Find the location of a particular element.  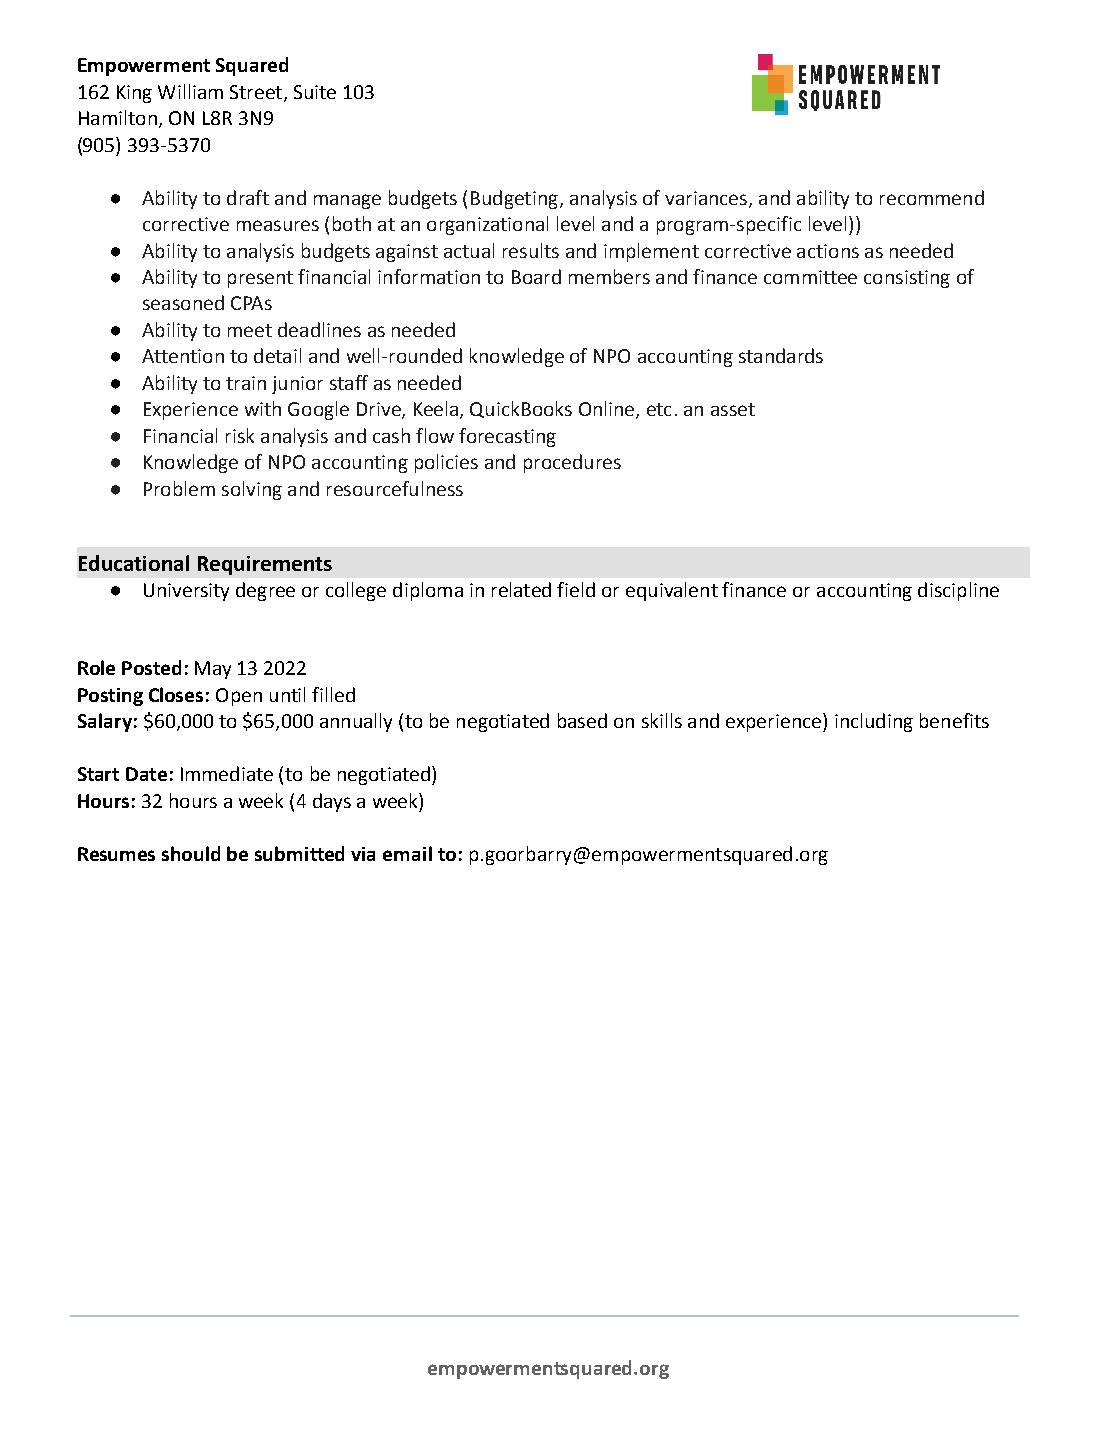

including is located at coordinates (874, 722).
